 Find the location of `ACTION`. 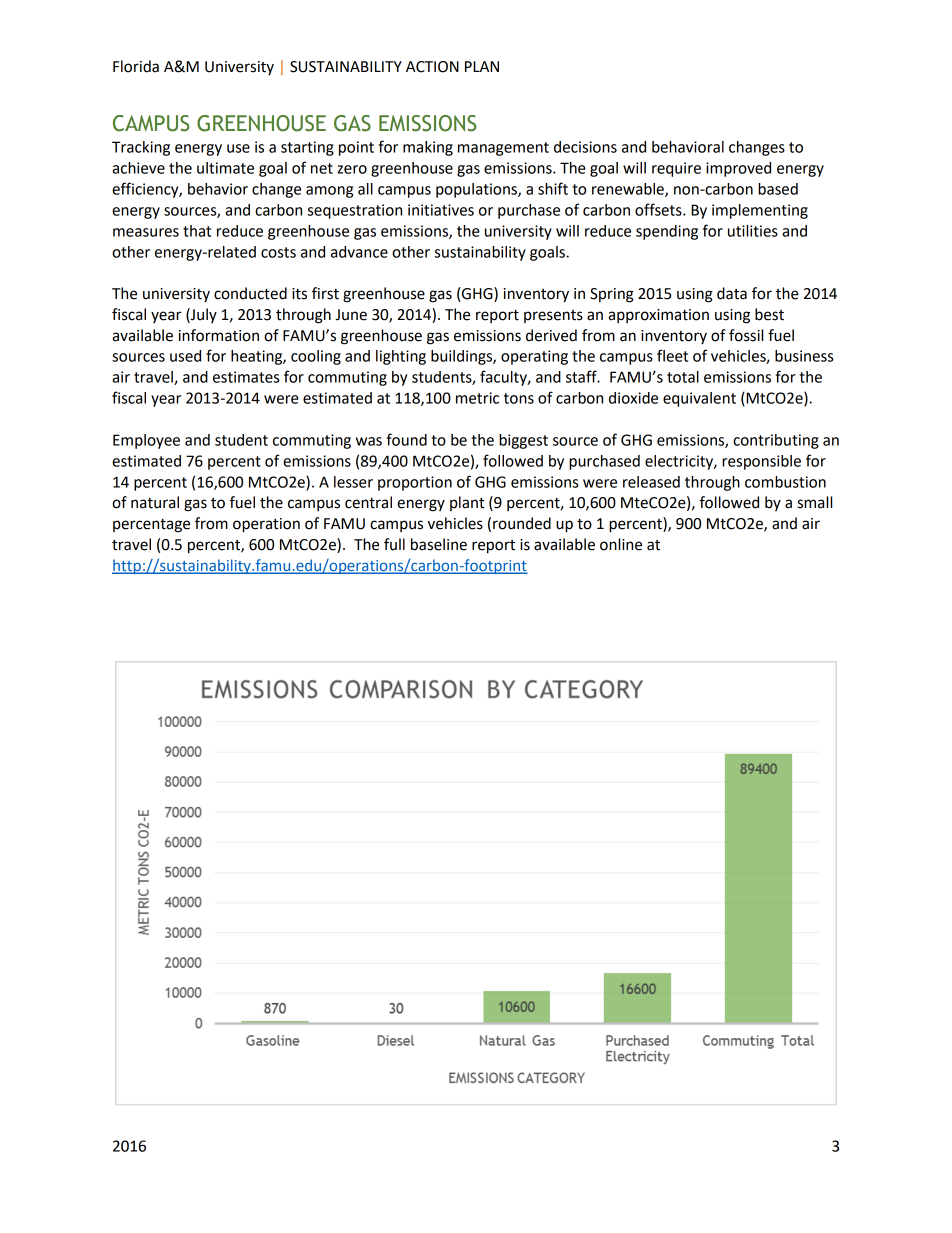

ACTION is located at coordinates (432, 67).
